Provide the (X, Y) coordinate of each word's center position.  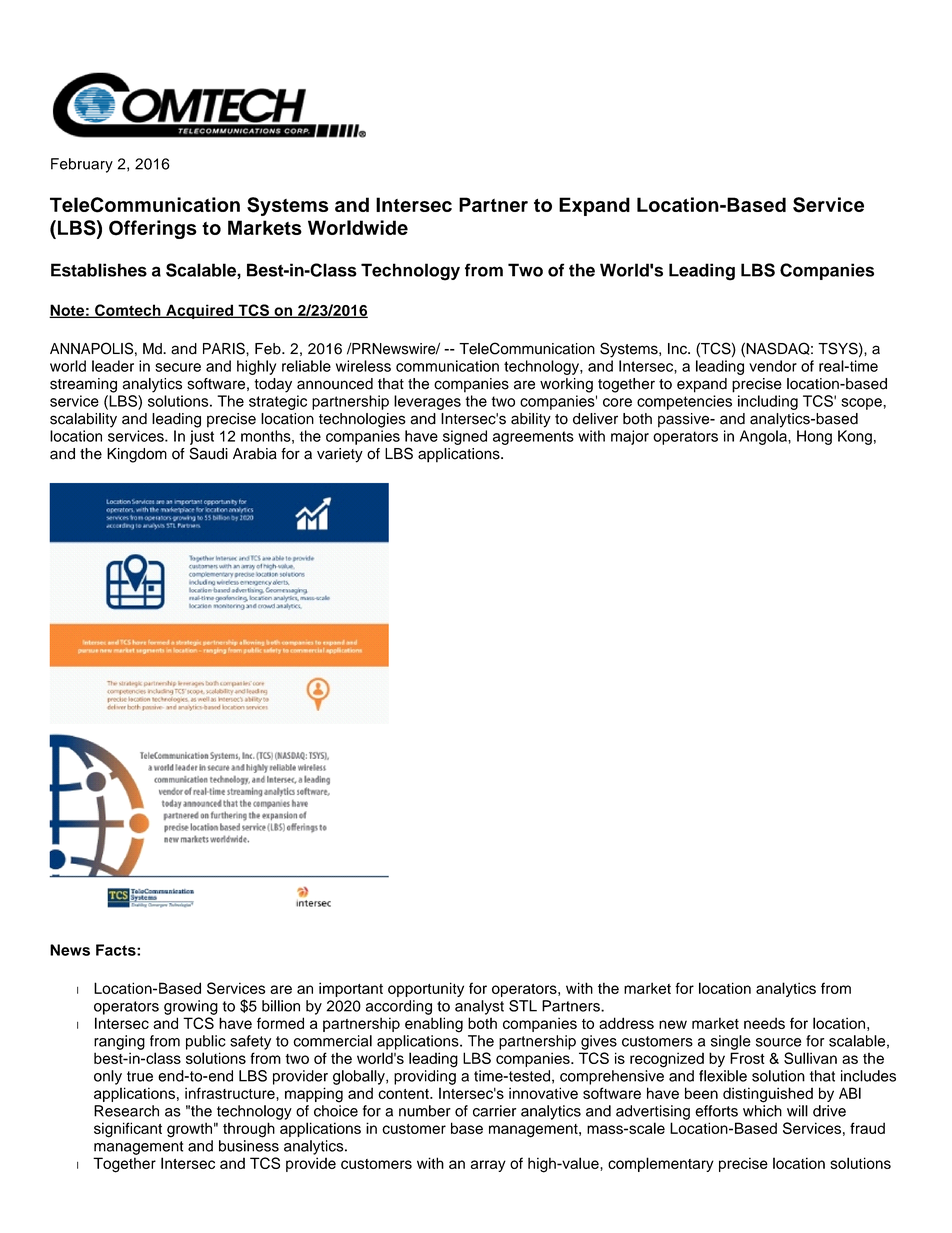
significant (128, 1130)
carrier (494, 1111)
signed (465, 437)
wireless (363, 366)
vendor (773, 366)
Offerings (153, 229)
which (762, 1111)
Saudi (209, 453)
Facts (117, 950)
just (202, 437)
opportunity (426, 989)
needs (764, 1023)
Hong (814, 437)
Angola (764, 437)
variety (340, 455)
